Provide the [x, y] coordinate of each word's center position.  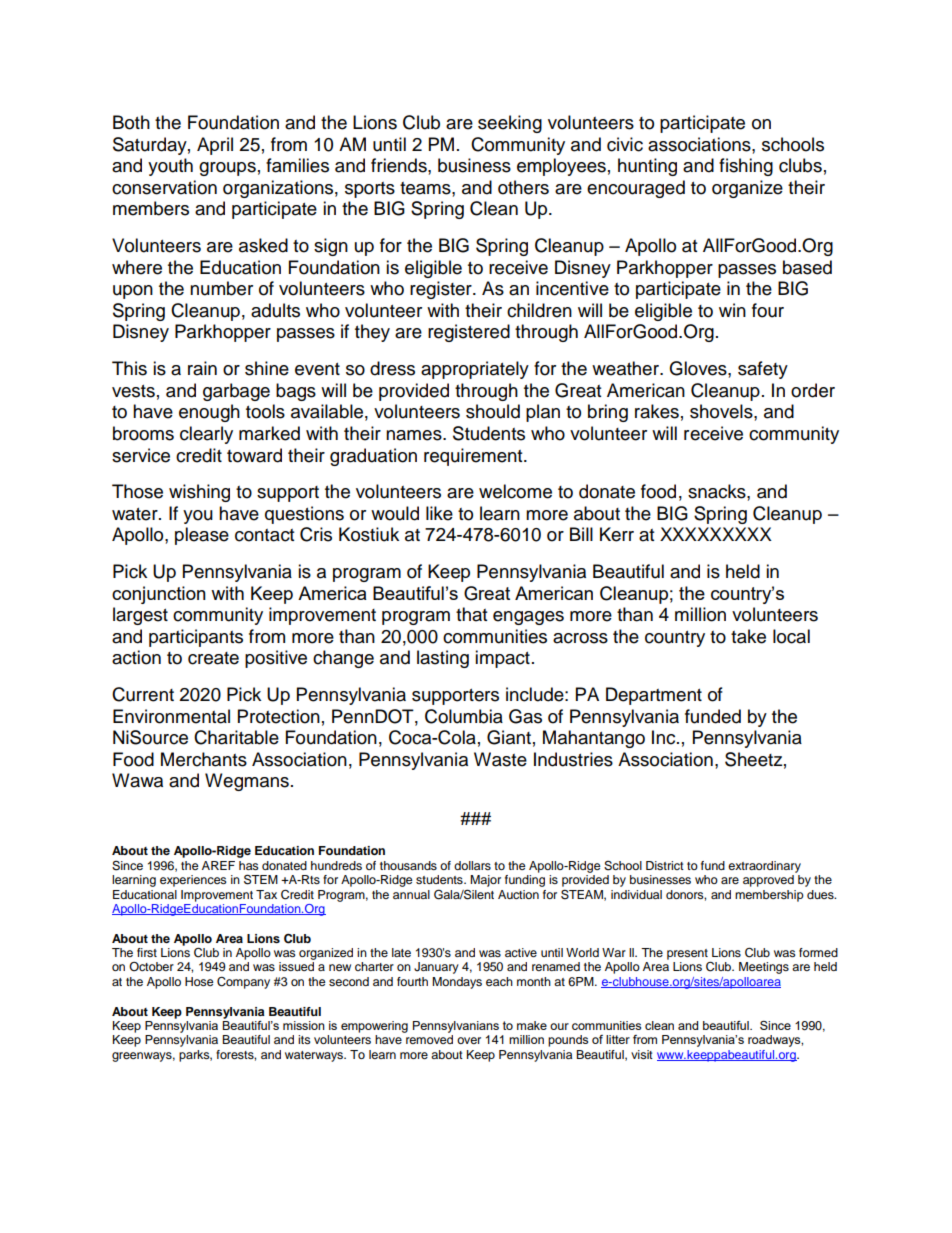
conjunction [159, 595]
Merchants [204, 759]
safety [763, 370]
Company [243, 983]
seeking [510, 124]
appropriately [475, 370]
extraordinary [764, 867]
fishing [746, 167]
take [748, 636]
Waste [500, 759]
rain [202, 368]
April [215, 146]
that [471, 614]
